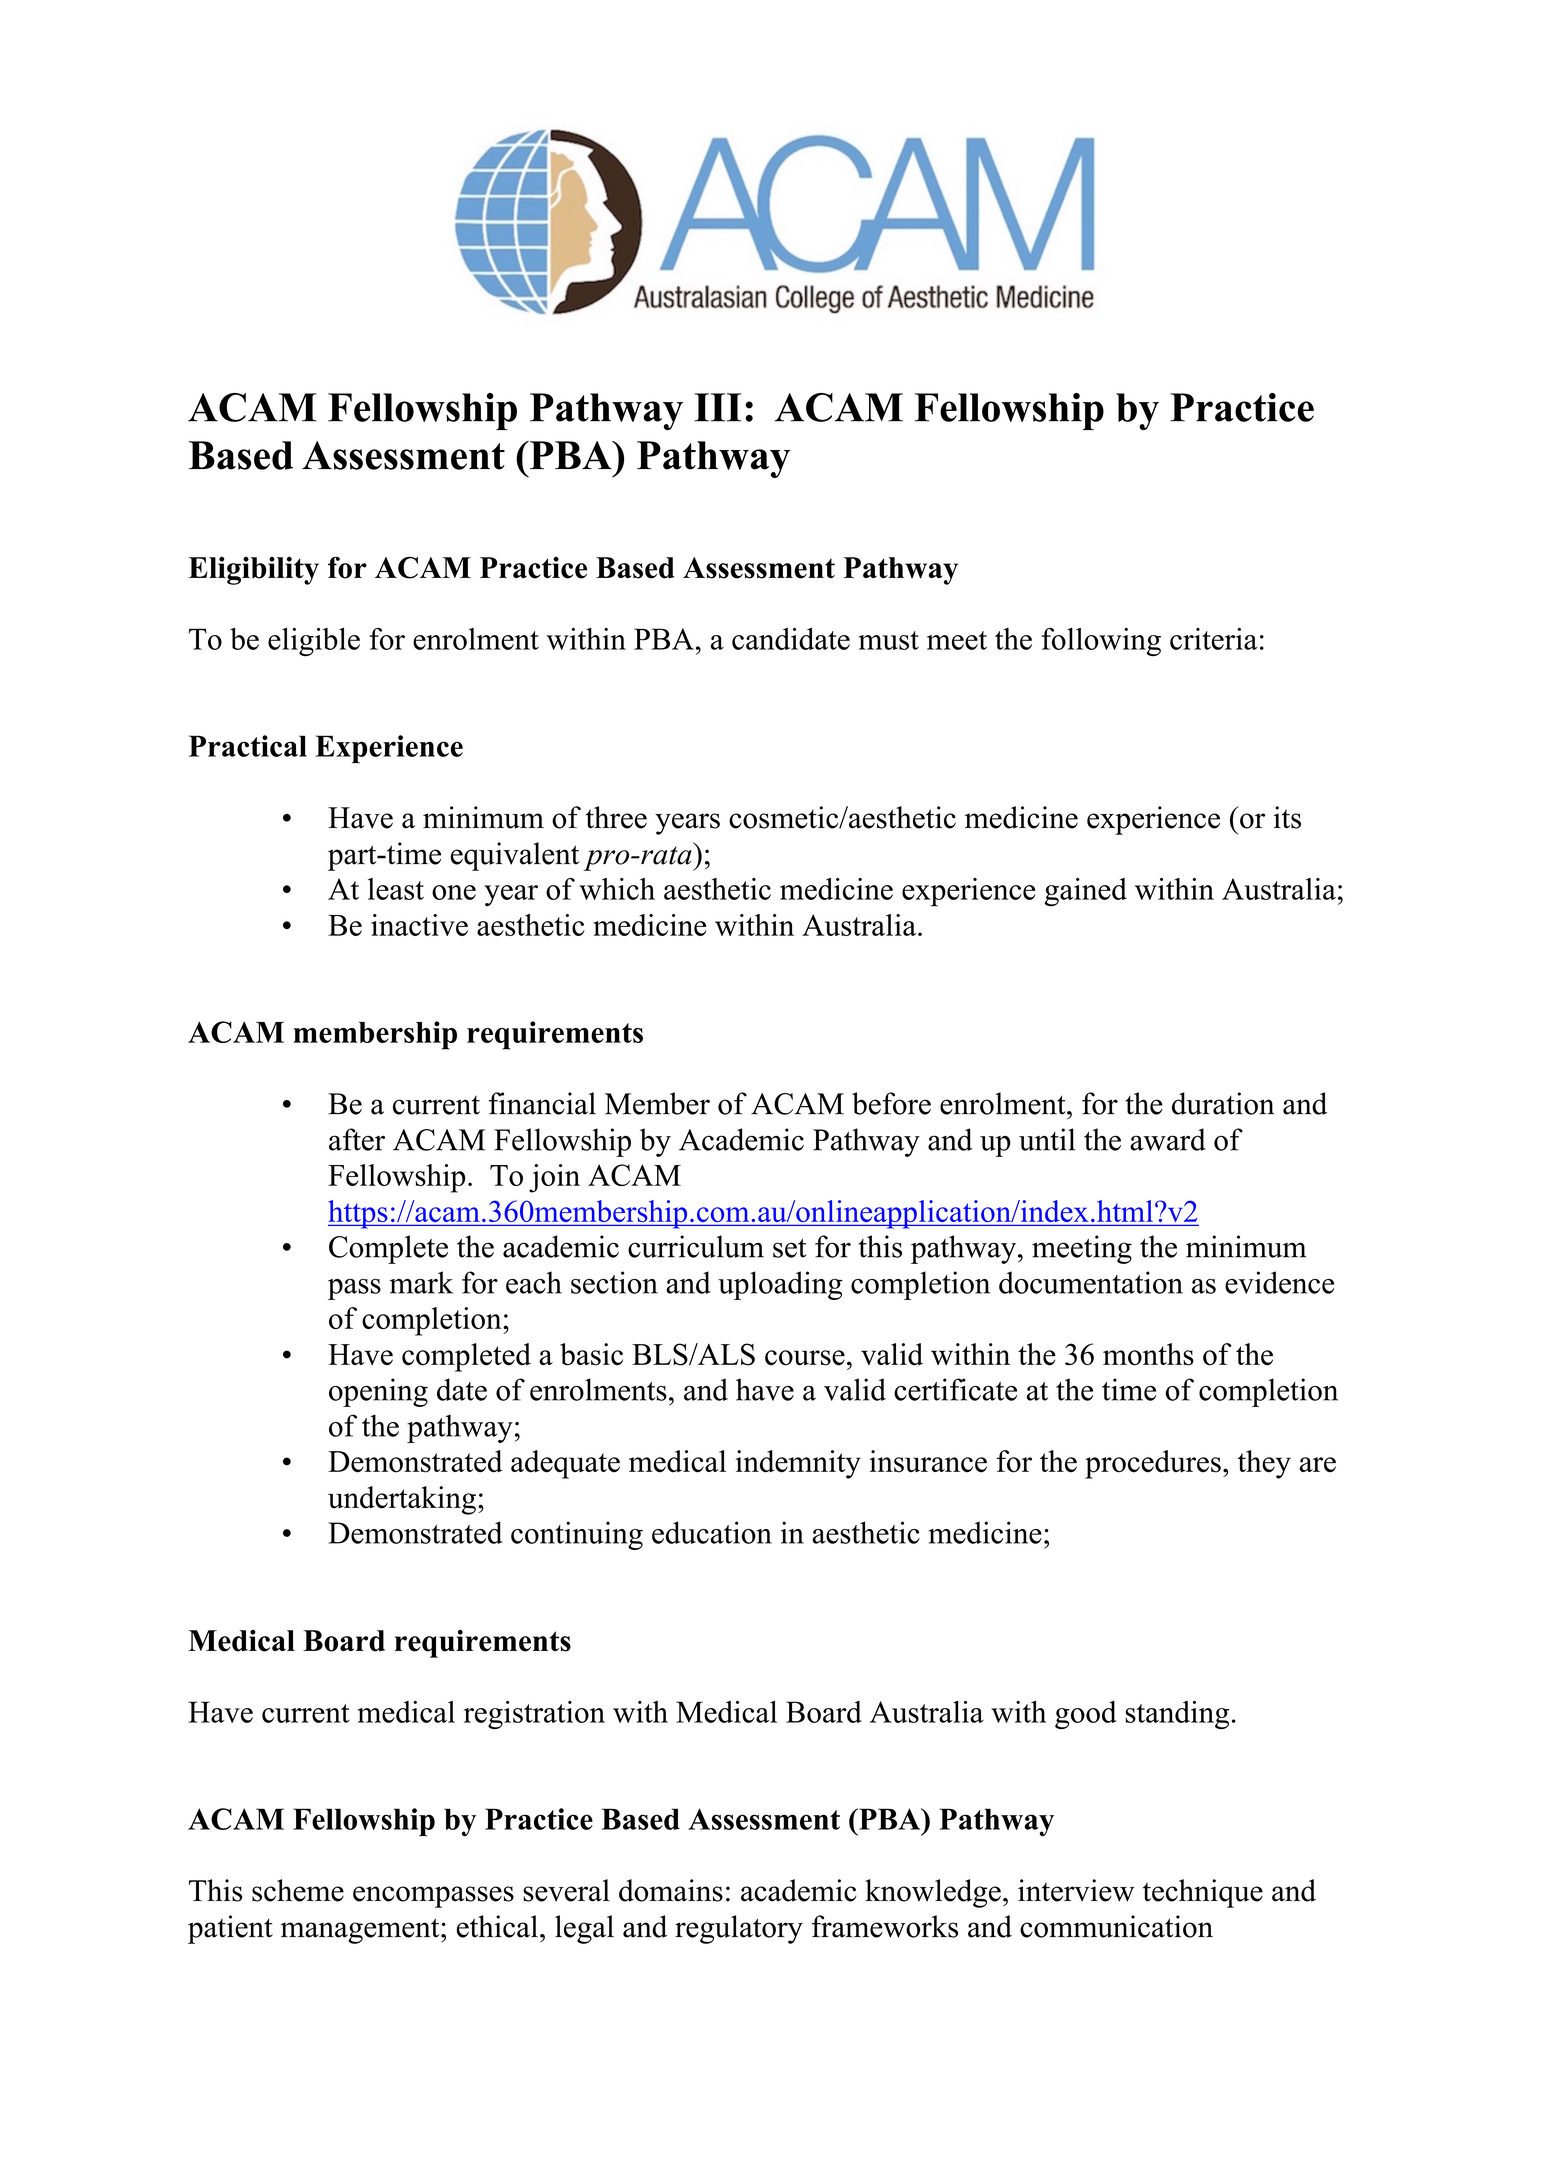 This document has height=2182, width=1543. What do you see at coordinates (718, 407) in the document?
I see `III` at bounding box center [718, 407].
